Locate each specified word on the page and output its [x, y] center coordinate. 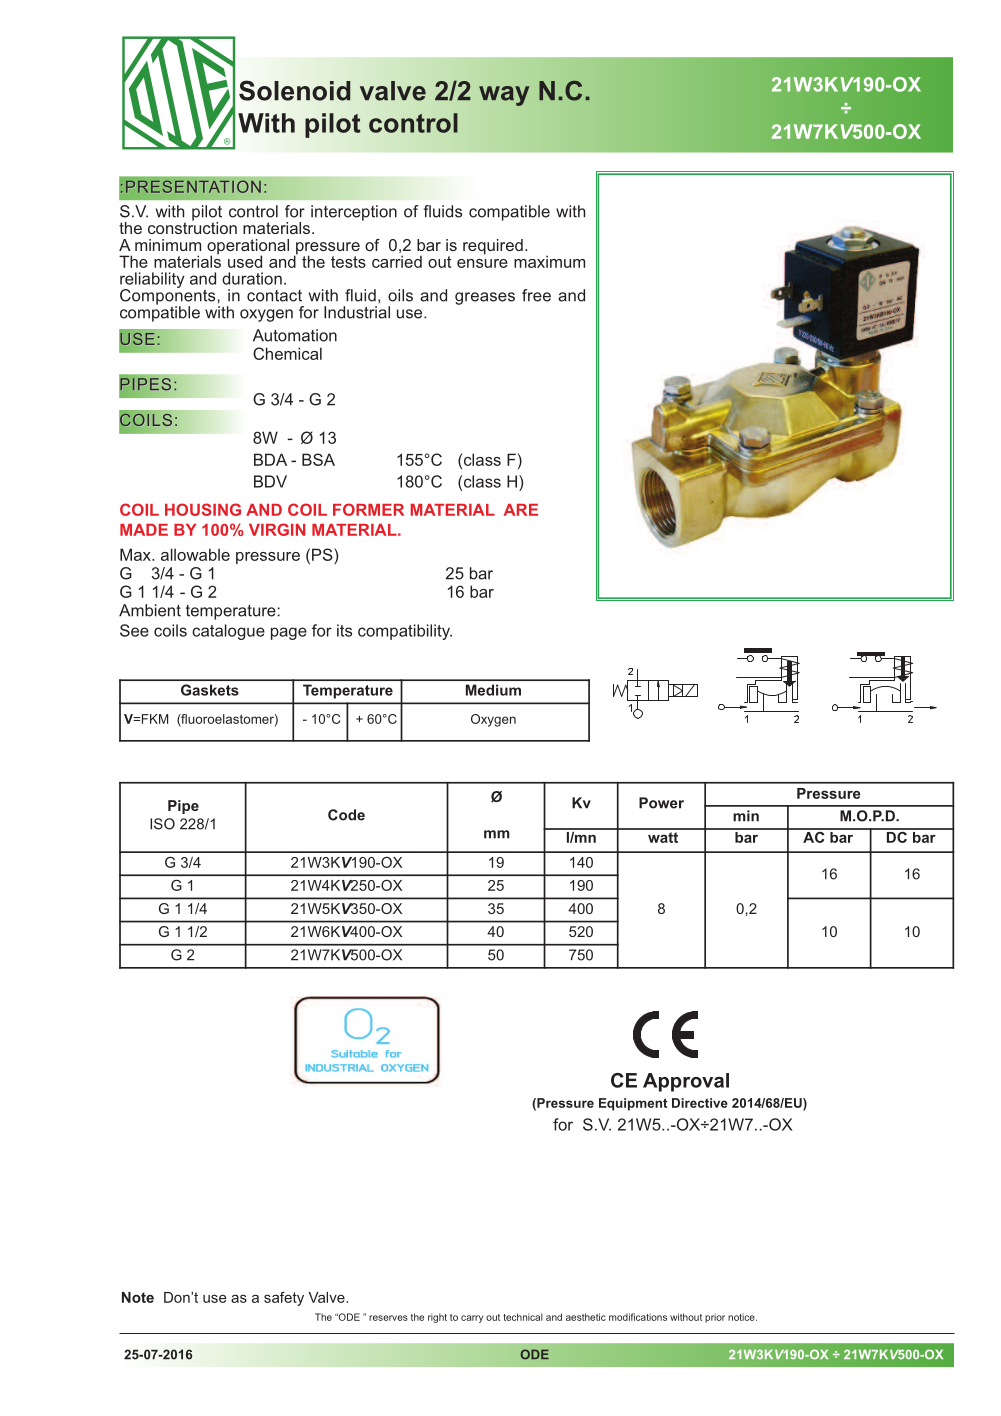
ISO [162, 824]
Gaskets [210, 690]
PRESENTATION [193, 186]
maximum [549, 261]
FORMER [368, 509]
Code [346, 815]
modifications [638, 1317]
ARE [521, 510]
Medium [493, 690]
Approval [686, 1082]
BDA [270, 459]
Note [138, 1297]
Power [661, 803]
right [437, 1318]
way [504, 96]
